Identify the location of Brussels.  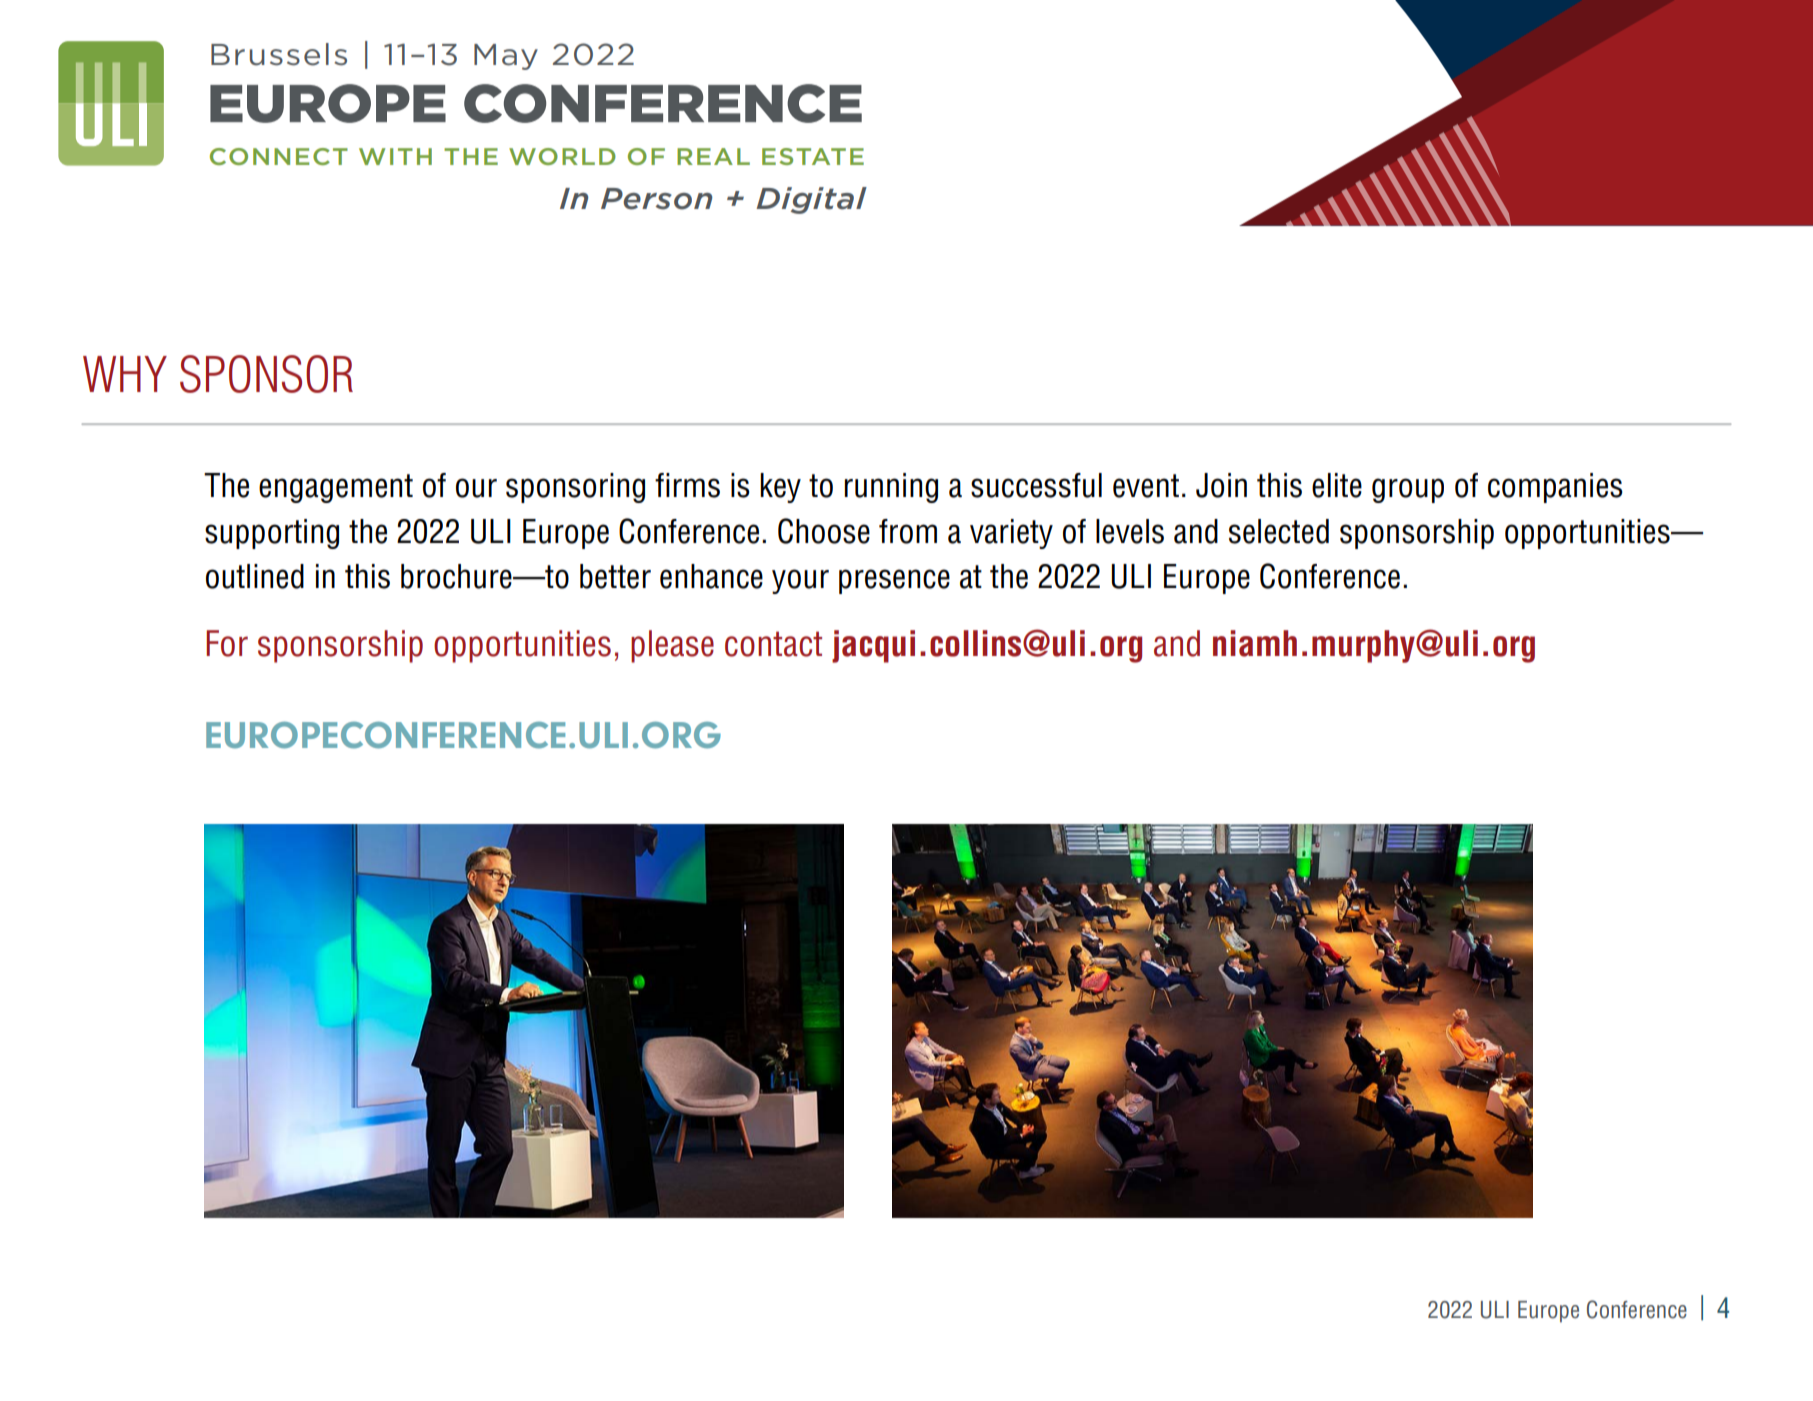
(279, 54).
